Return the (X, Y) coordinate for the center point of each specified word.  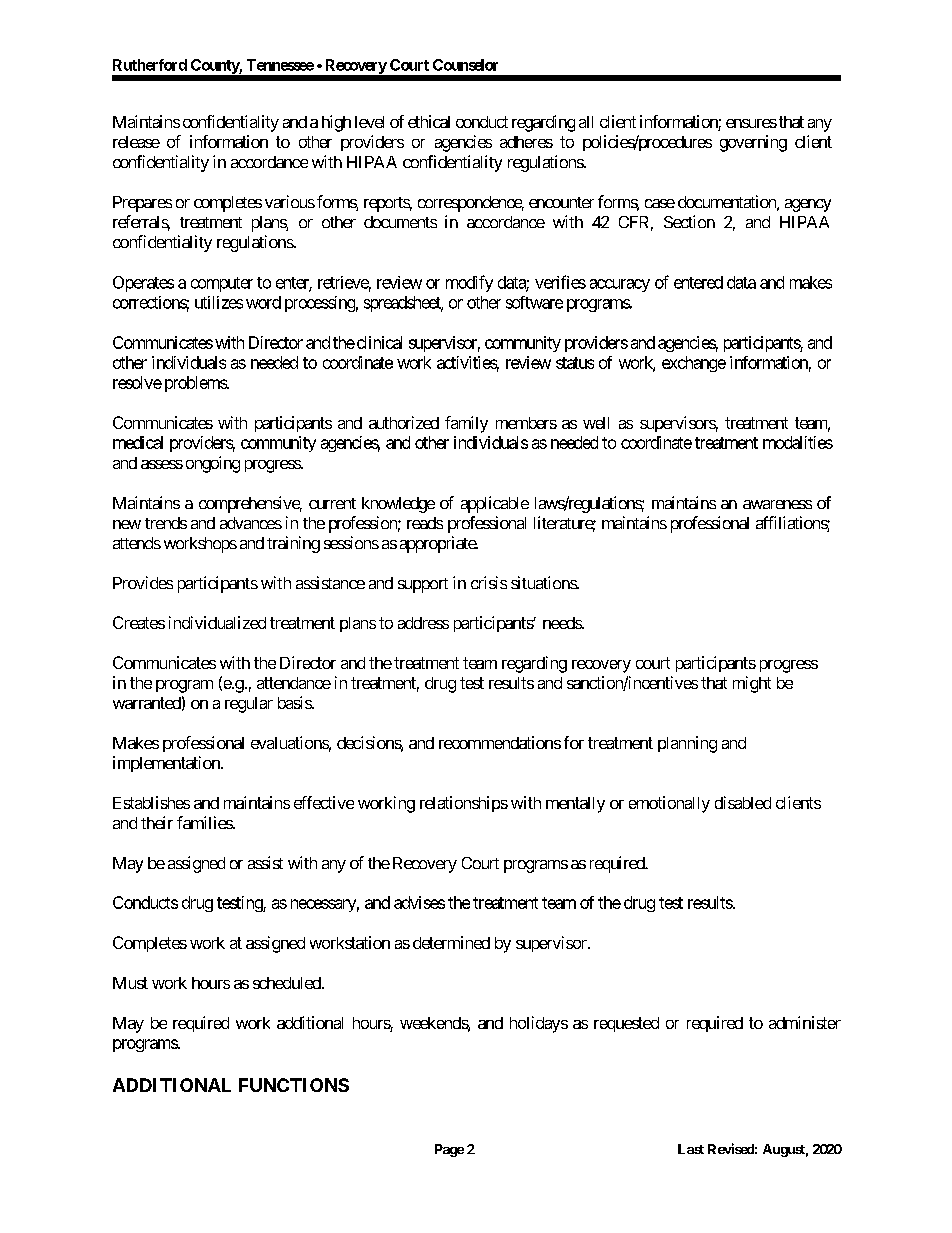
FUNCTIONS (294, 1085)
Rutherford (150, 65)
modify (469, 283)
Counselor (465, 65)
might (752, 684)
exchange (694, 364)
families (205, 822)
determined (451, 942)
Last (691, 1149)
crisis (489, 582)
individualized (217, 622)
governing (753, 143)
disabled (743, 802)
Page (449, 1150)
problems (194, 384)
